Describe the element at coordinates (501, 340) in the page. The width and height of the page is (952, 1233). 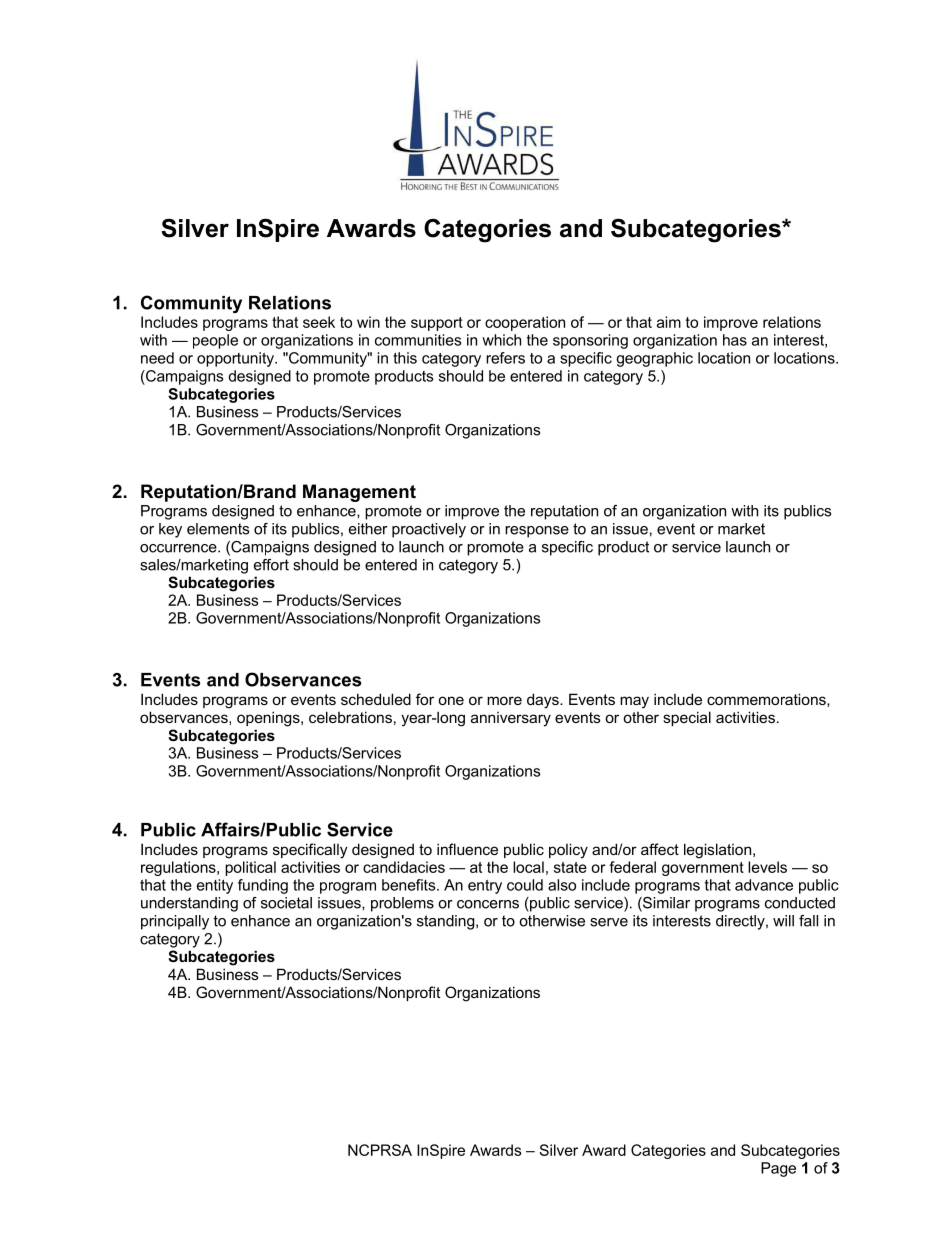
I see `which` at that location.
